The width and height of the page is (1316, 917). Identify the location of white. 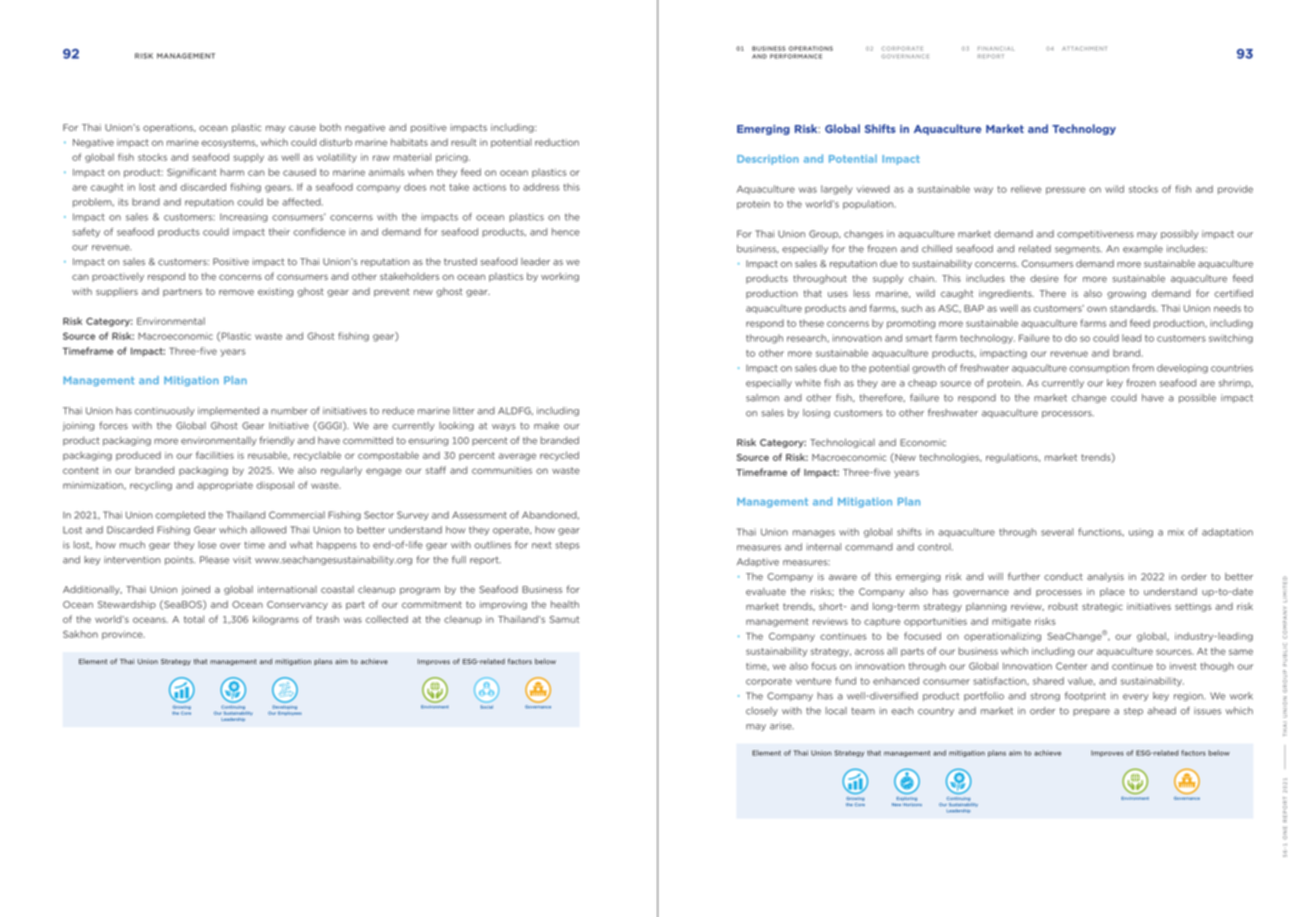
(808, 383).
